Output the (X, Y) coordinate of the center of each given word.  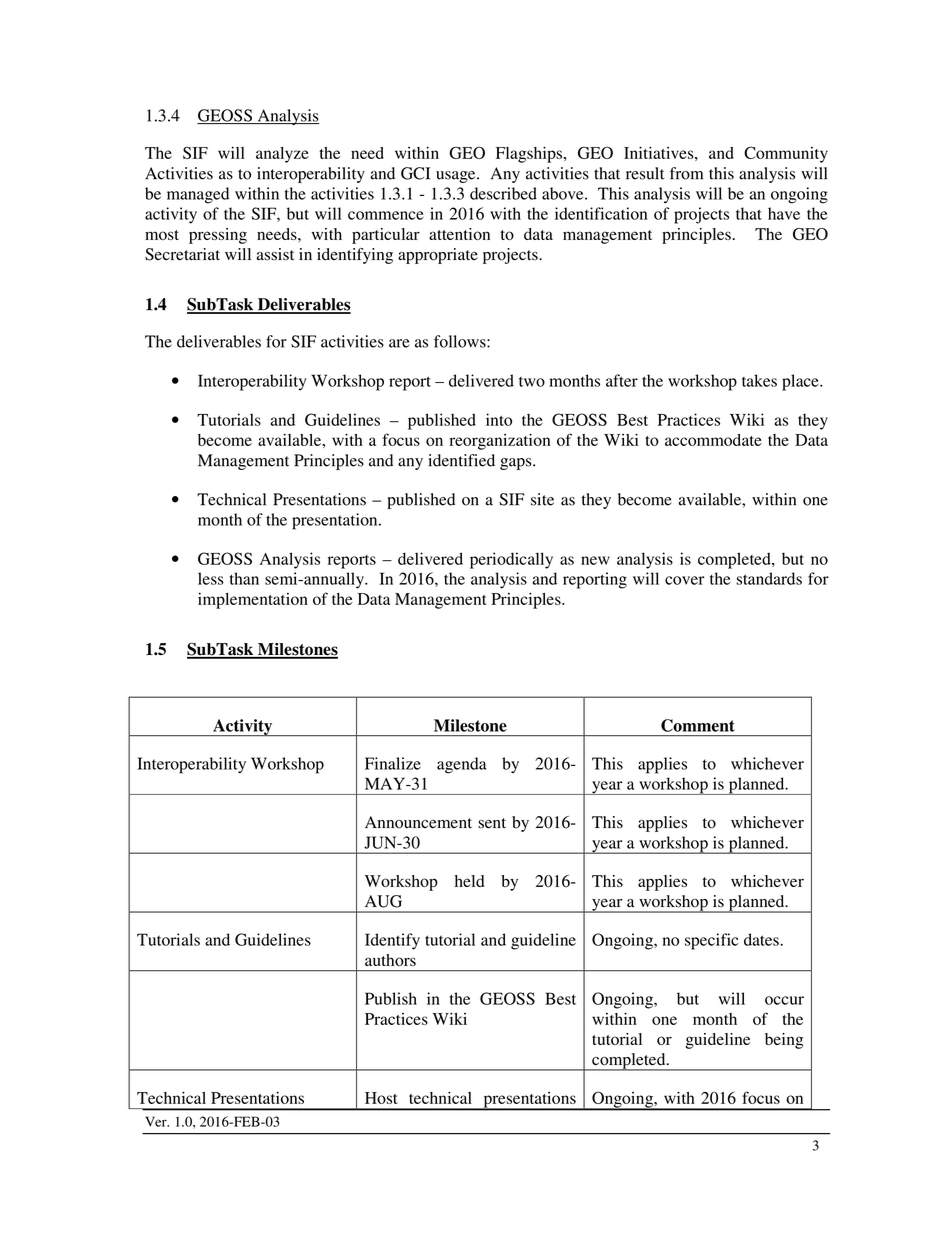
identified (462, 460)
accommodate (713, 440)
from (686, 173)
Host (381, 1098)
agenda (462, 765)
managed (198, 195)
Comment (698, 725)
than (244, 578)
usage (457, 177)
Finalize (393, 763)
